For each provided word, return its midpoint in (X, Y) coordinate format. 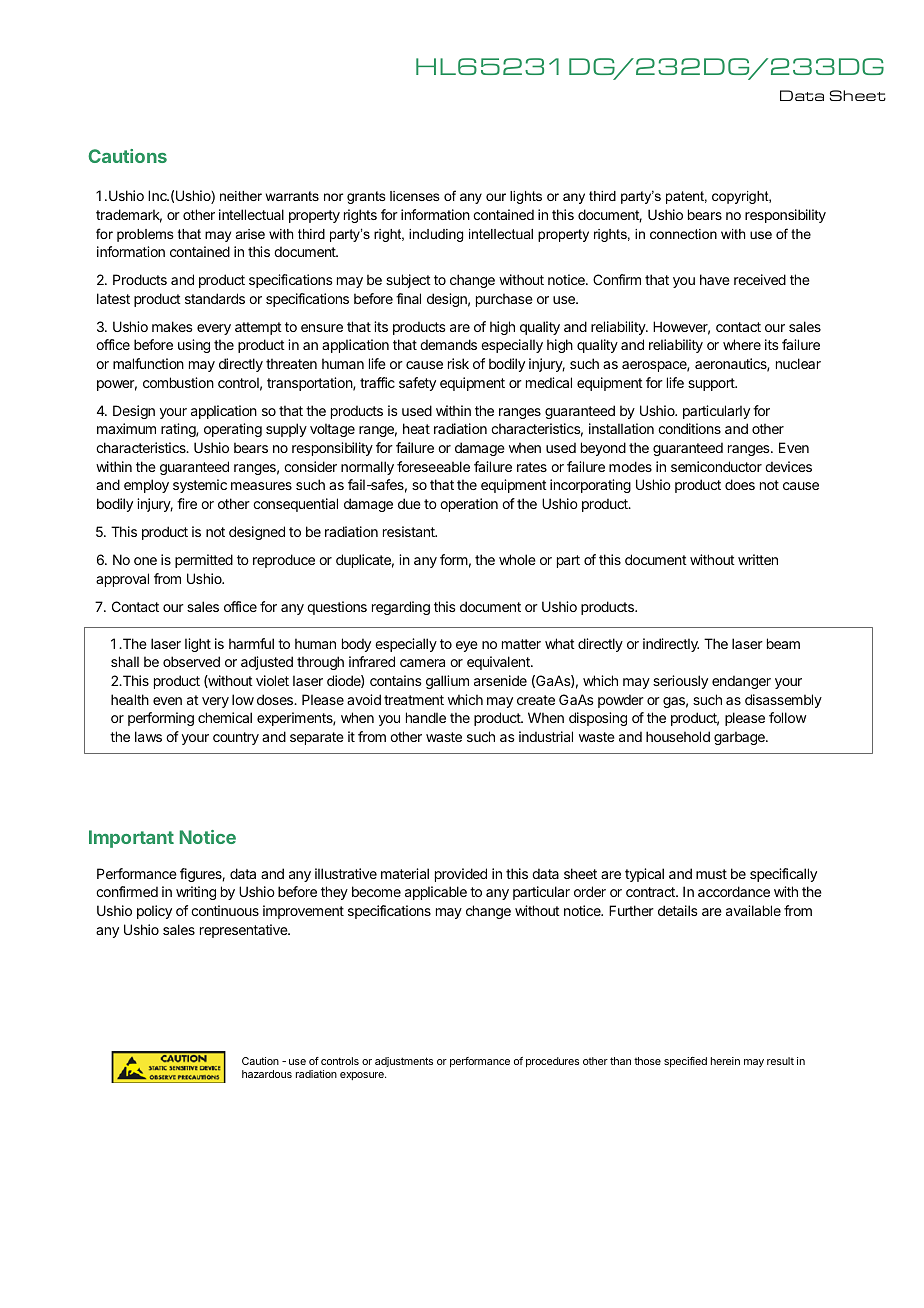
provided (461, 875)
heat (416, 428)
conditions (689, 428)
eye (467, 646)
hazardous (267, 1074)
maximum (126, 428)
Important (131, 839)
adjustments (404, 1062)
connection (683, 234)
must (711, 874)
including (436, 235)
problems (145, 235)
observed (191, 661)
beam (783, 643)
